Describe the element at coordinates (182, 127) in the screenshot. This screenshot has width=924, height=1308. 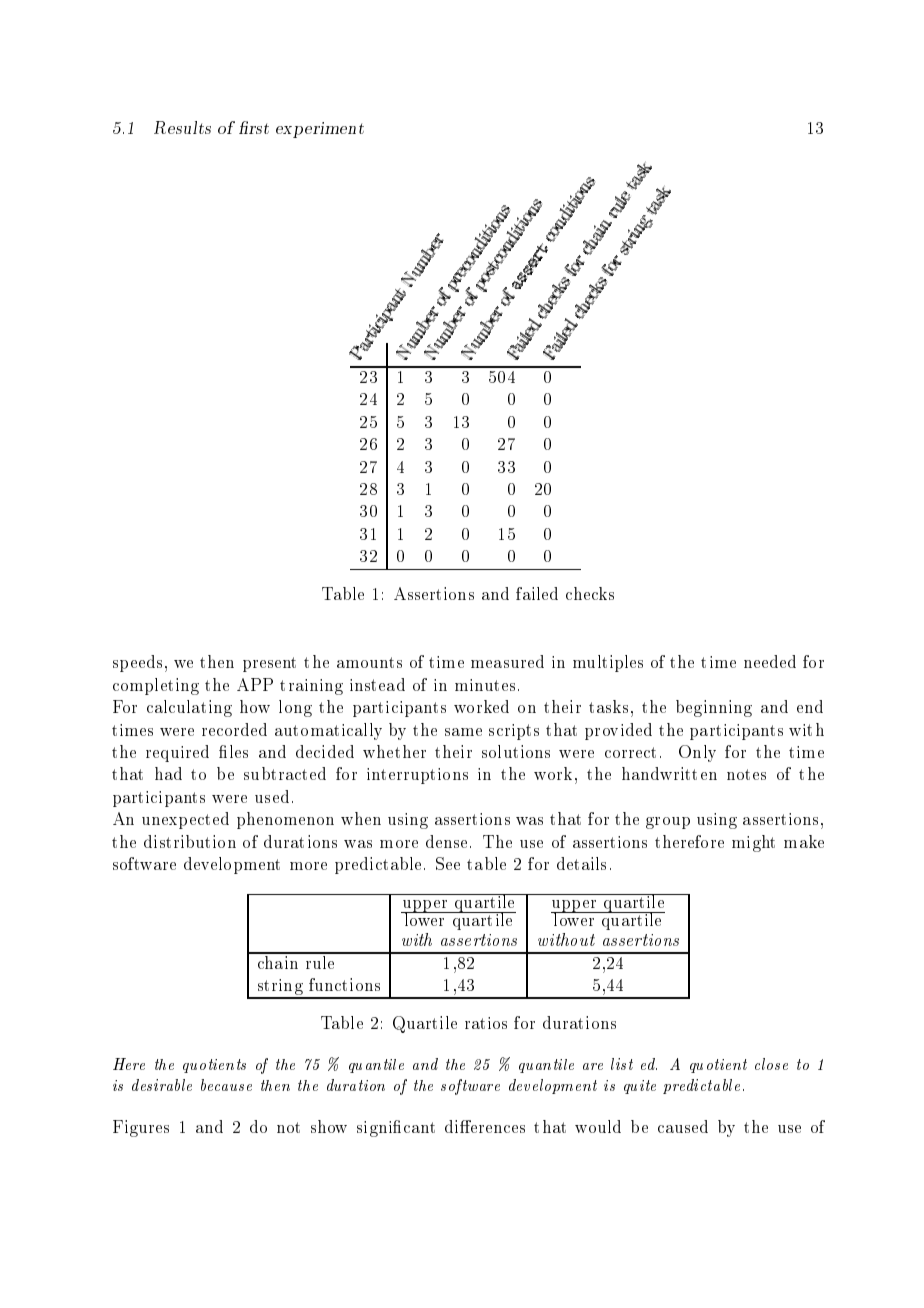
I see `Results` at that location.
